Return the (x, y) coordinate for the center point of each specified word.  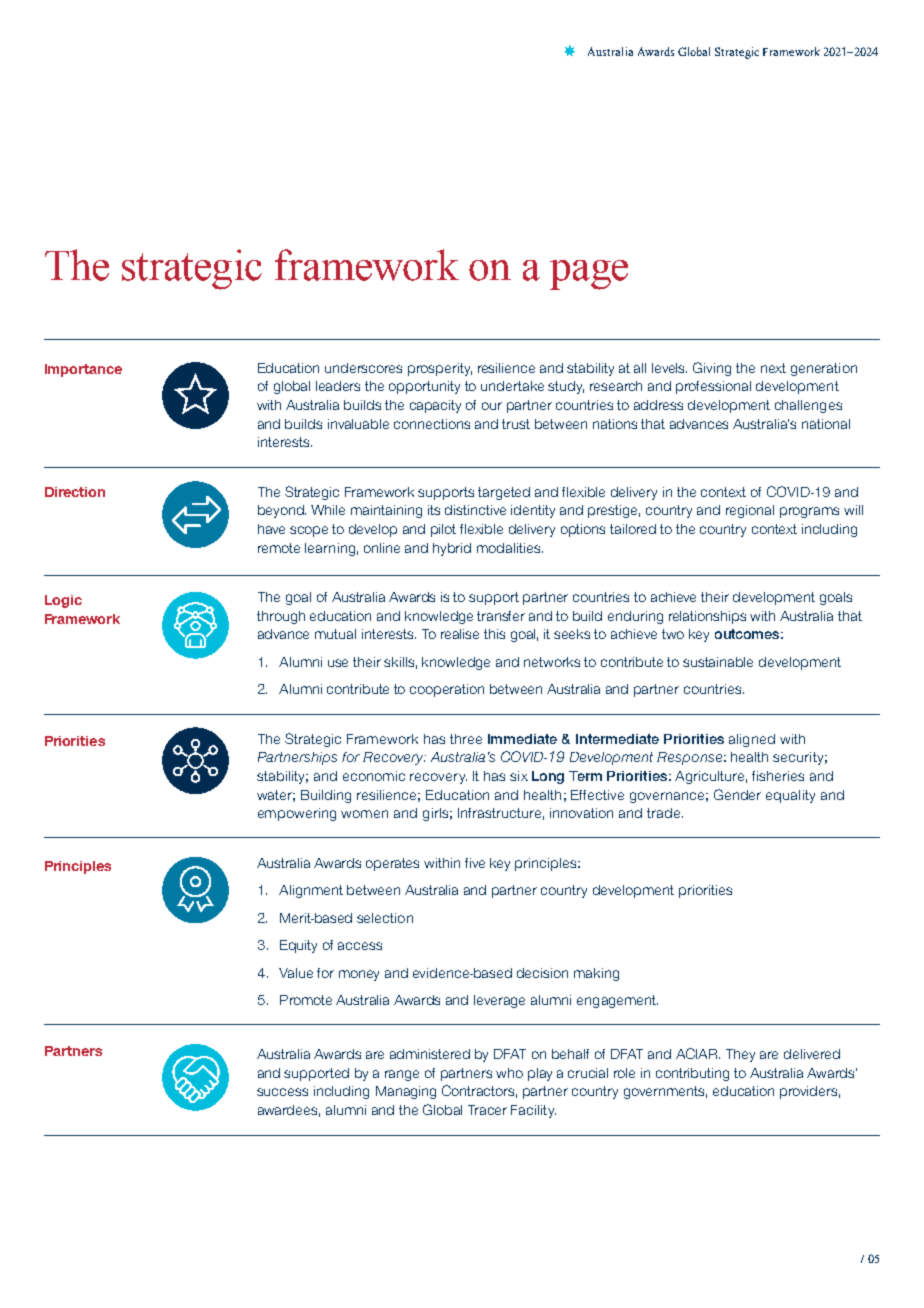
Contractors (479, 1091)
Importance (83, 370)
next (773, 368)
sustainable (718, 662)
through (281, 617)
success (282, 1092)
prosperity (440, 369)
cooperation (447, 690)
